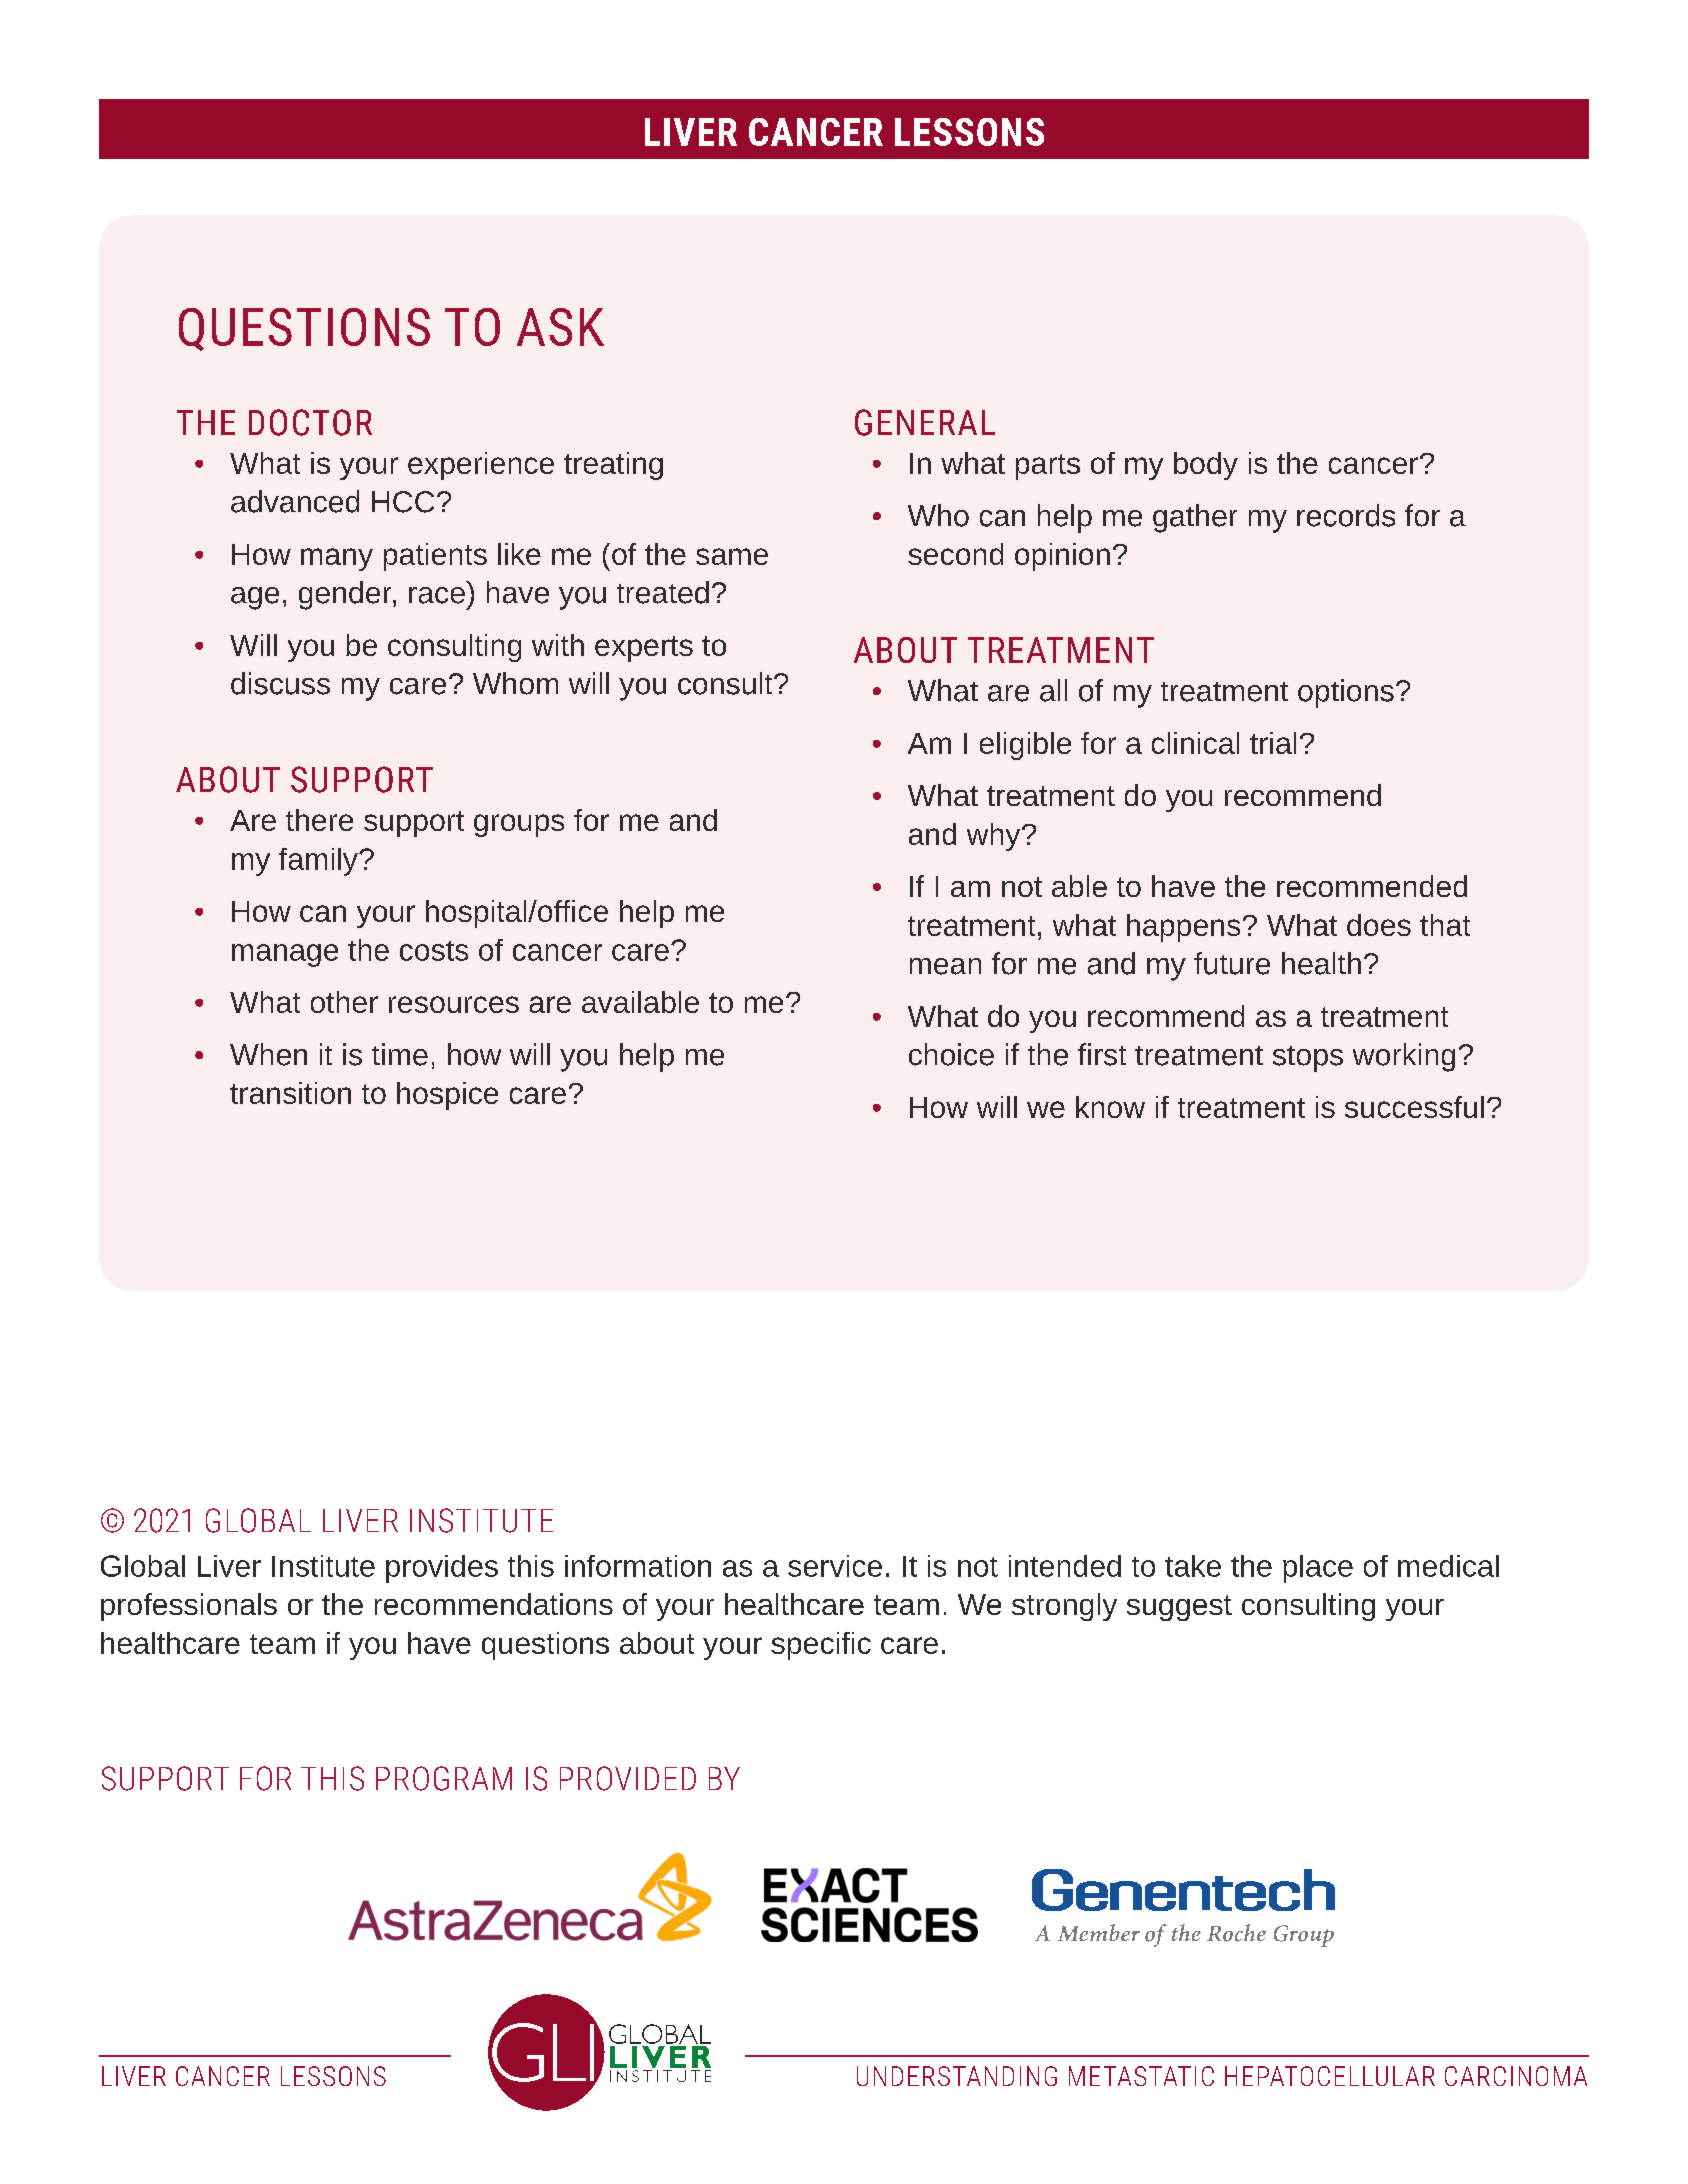 The height and width of the screenshot is (2184, 1688). I want to click on PROGRAM, so click(444, 1778).
